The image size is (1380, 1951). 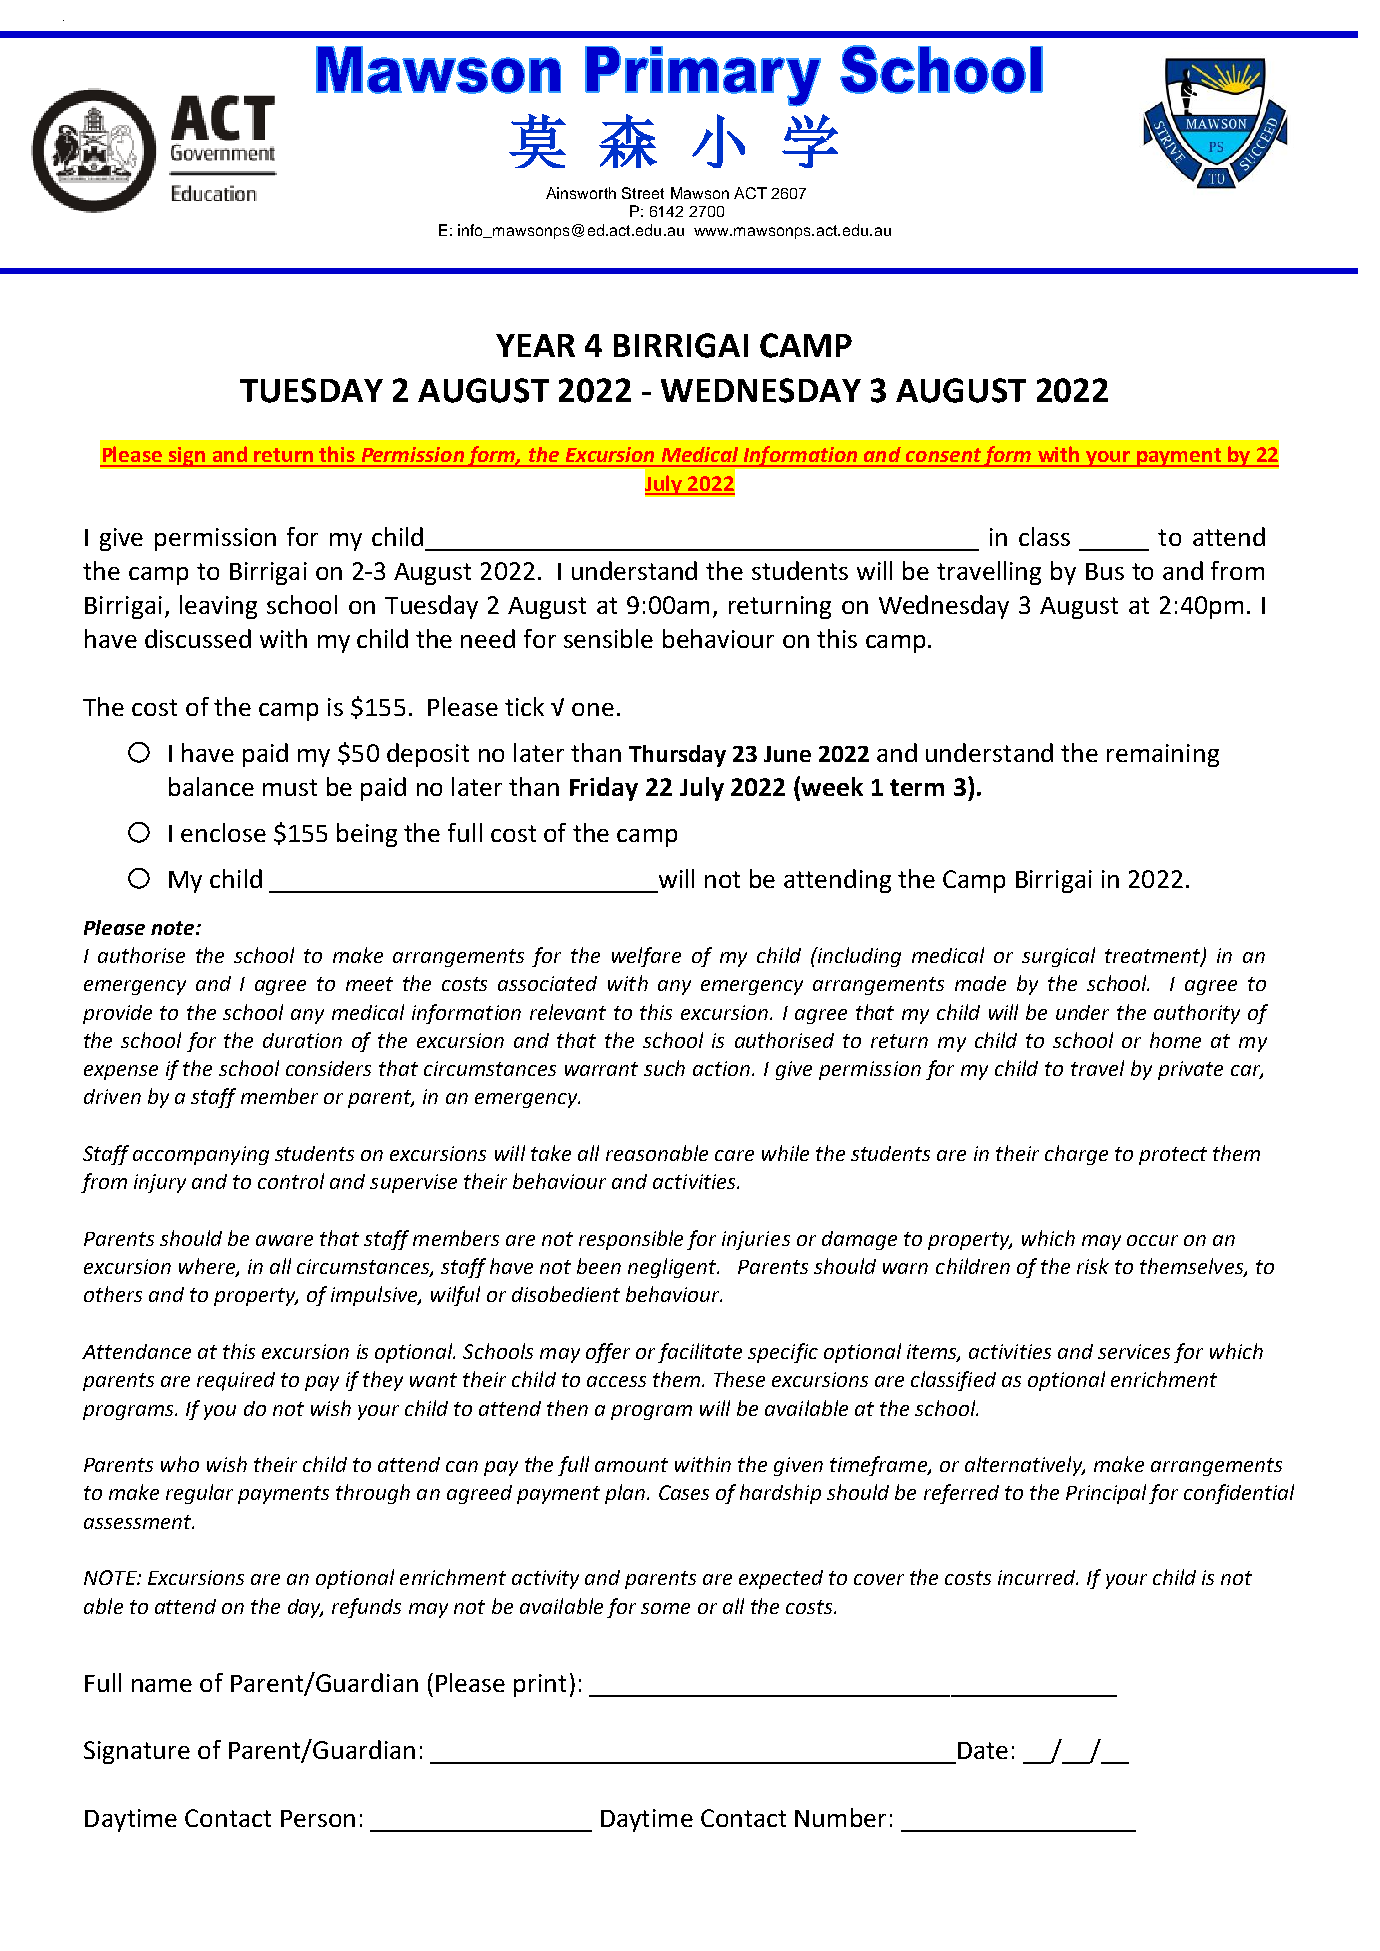 What do you see at coordinates (643, 193) in the screenshot?
I see `Street` at bounding box center [643, 193].
